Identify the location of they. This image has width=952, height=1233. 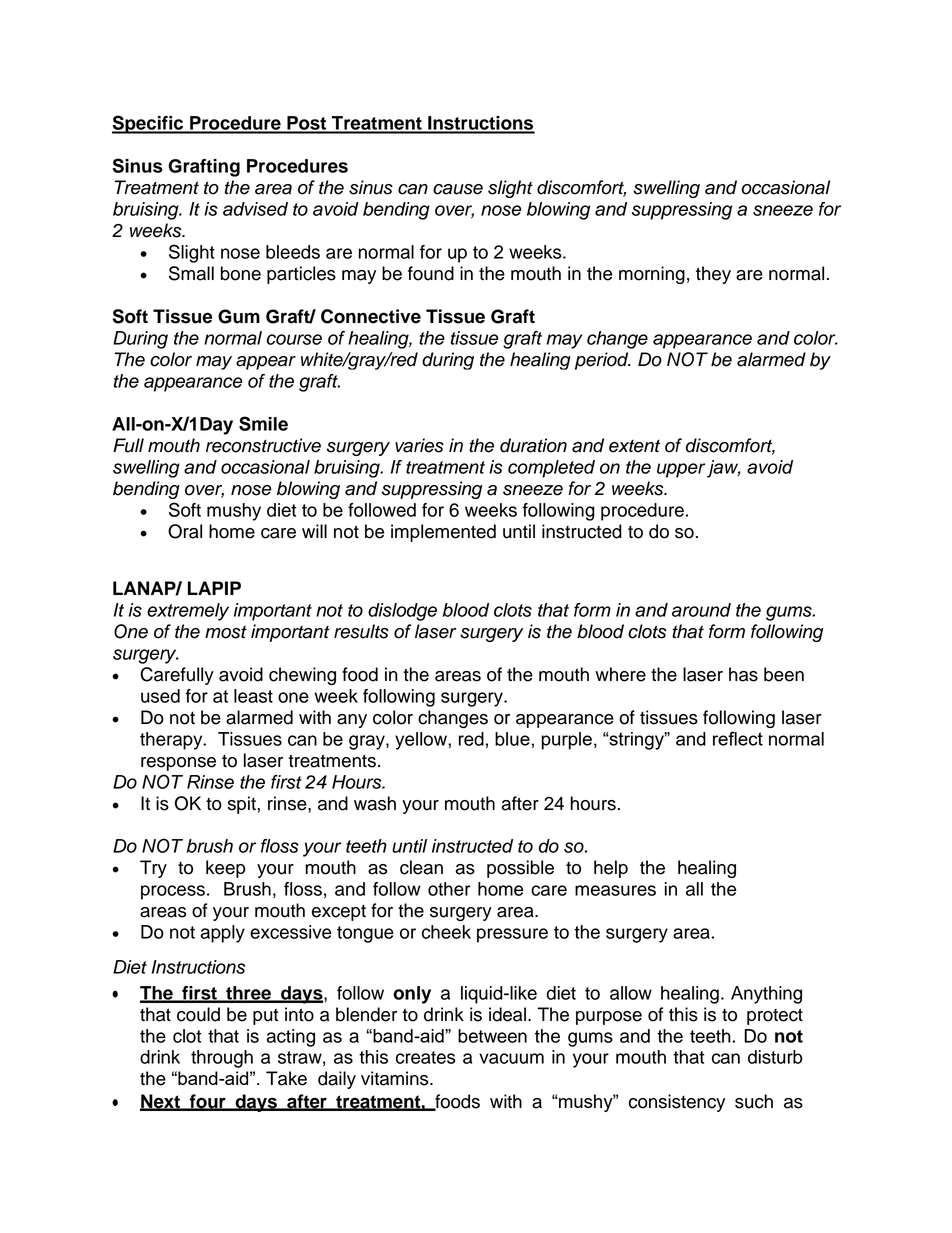
(713, 275).
